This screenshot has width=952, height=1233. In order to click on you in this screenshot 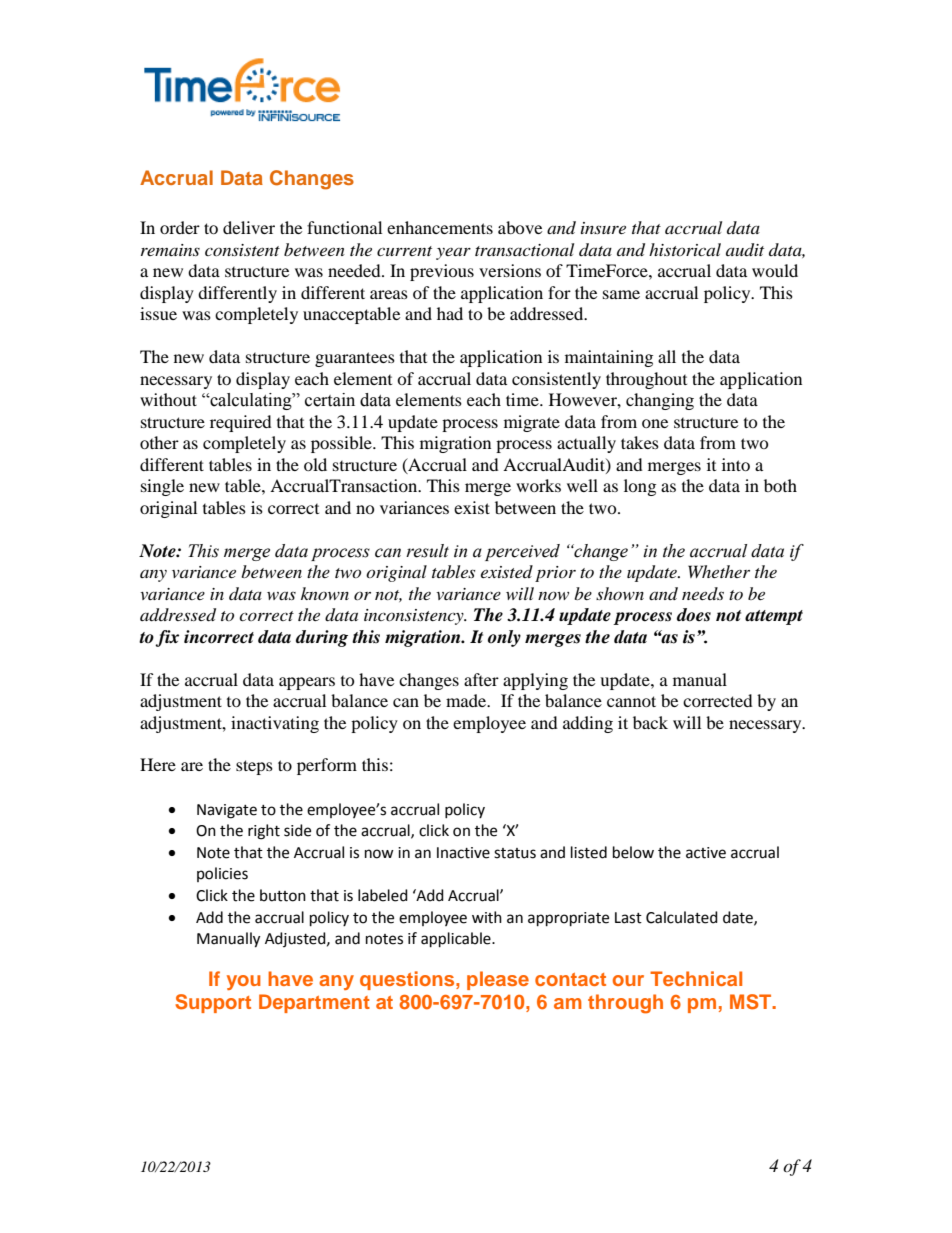, I will do `click(244, 982)`.
